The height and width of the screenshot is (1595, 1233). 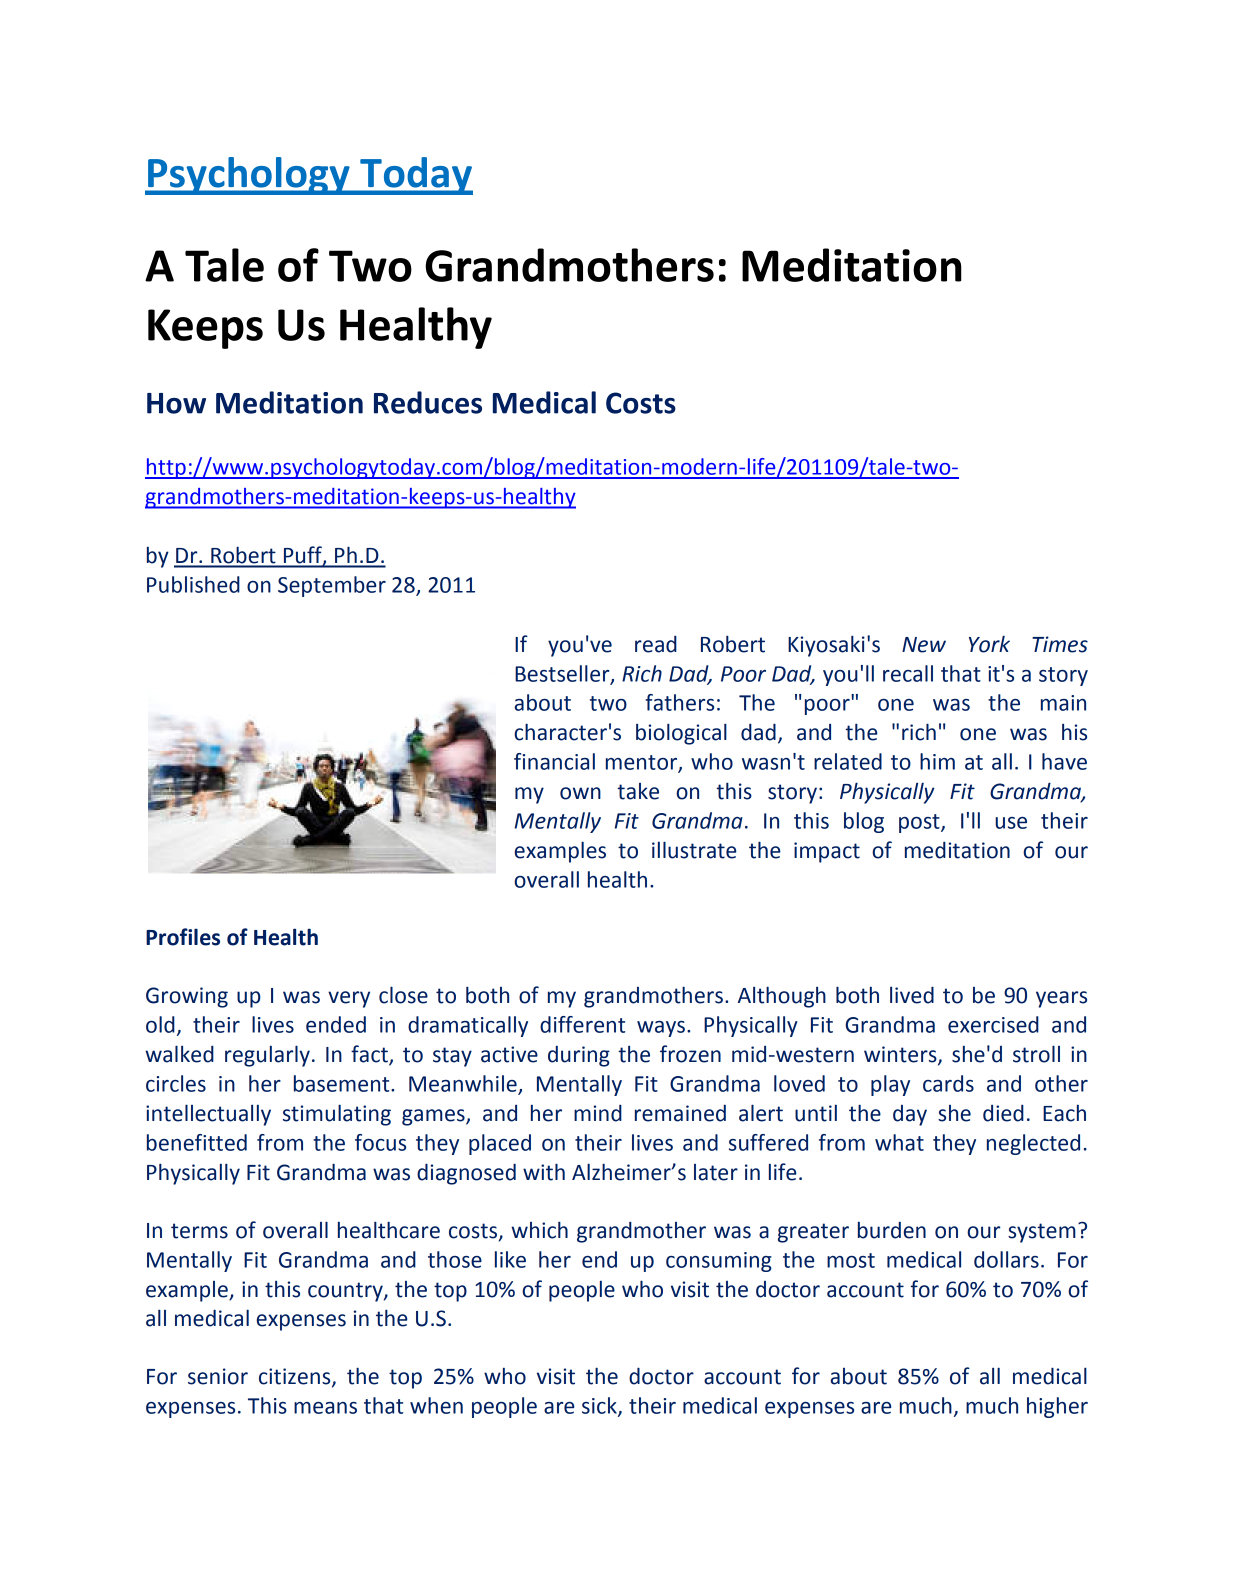 I want to click on post, so click(x=920, y=823).
